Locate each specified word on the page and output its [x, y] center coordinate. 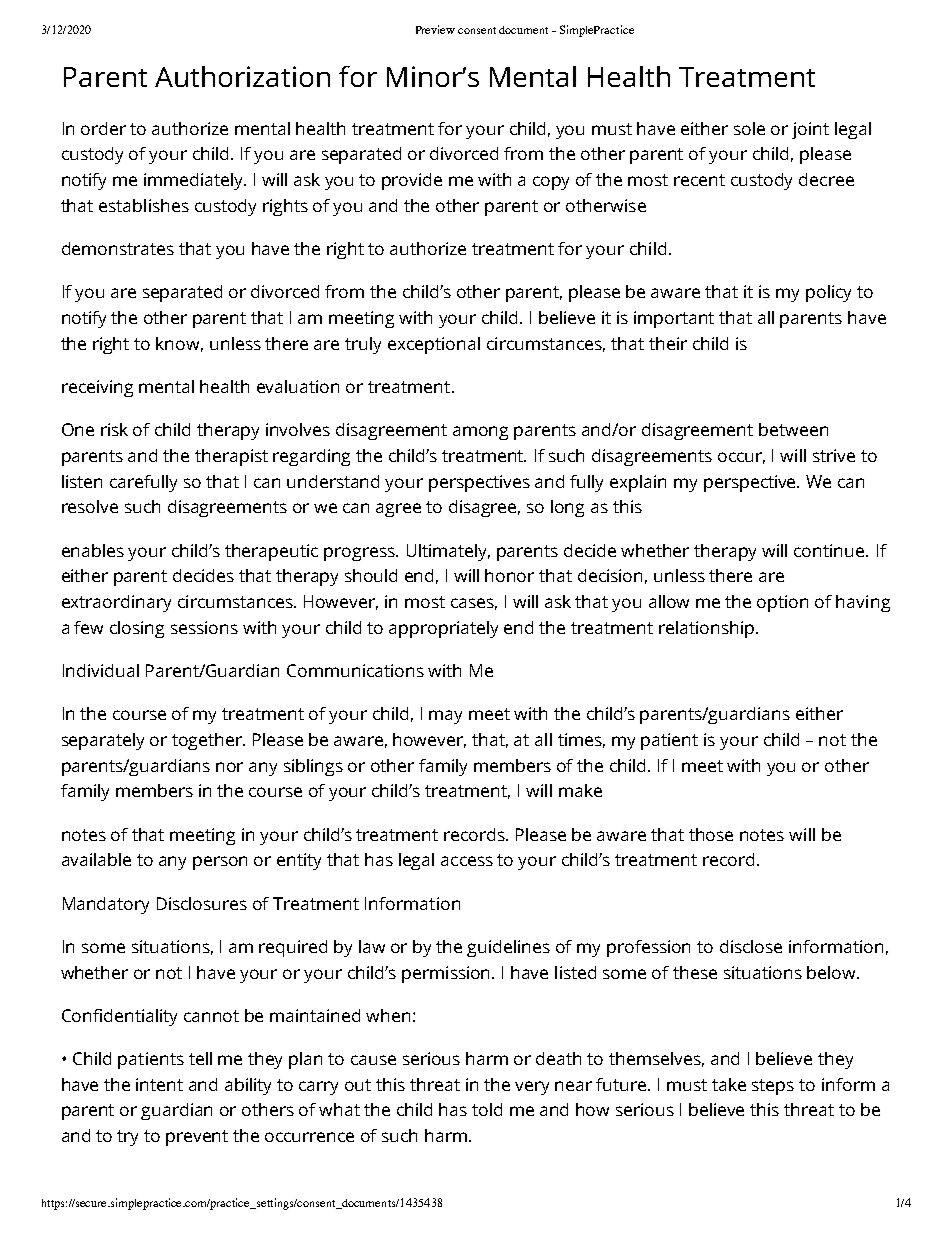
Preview [435, 29]
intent [159, 1084]
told [487, 1109]
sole [749, 128]
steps [773, 1087]
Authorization [242, 76]
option [782, 603]
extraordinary [116, 603]
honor [509, 575]
